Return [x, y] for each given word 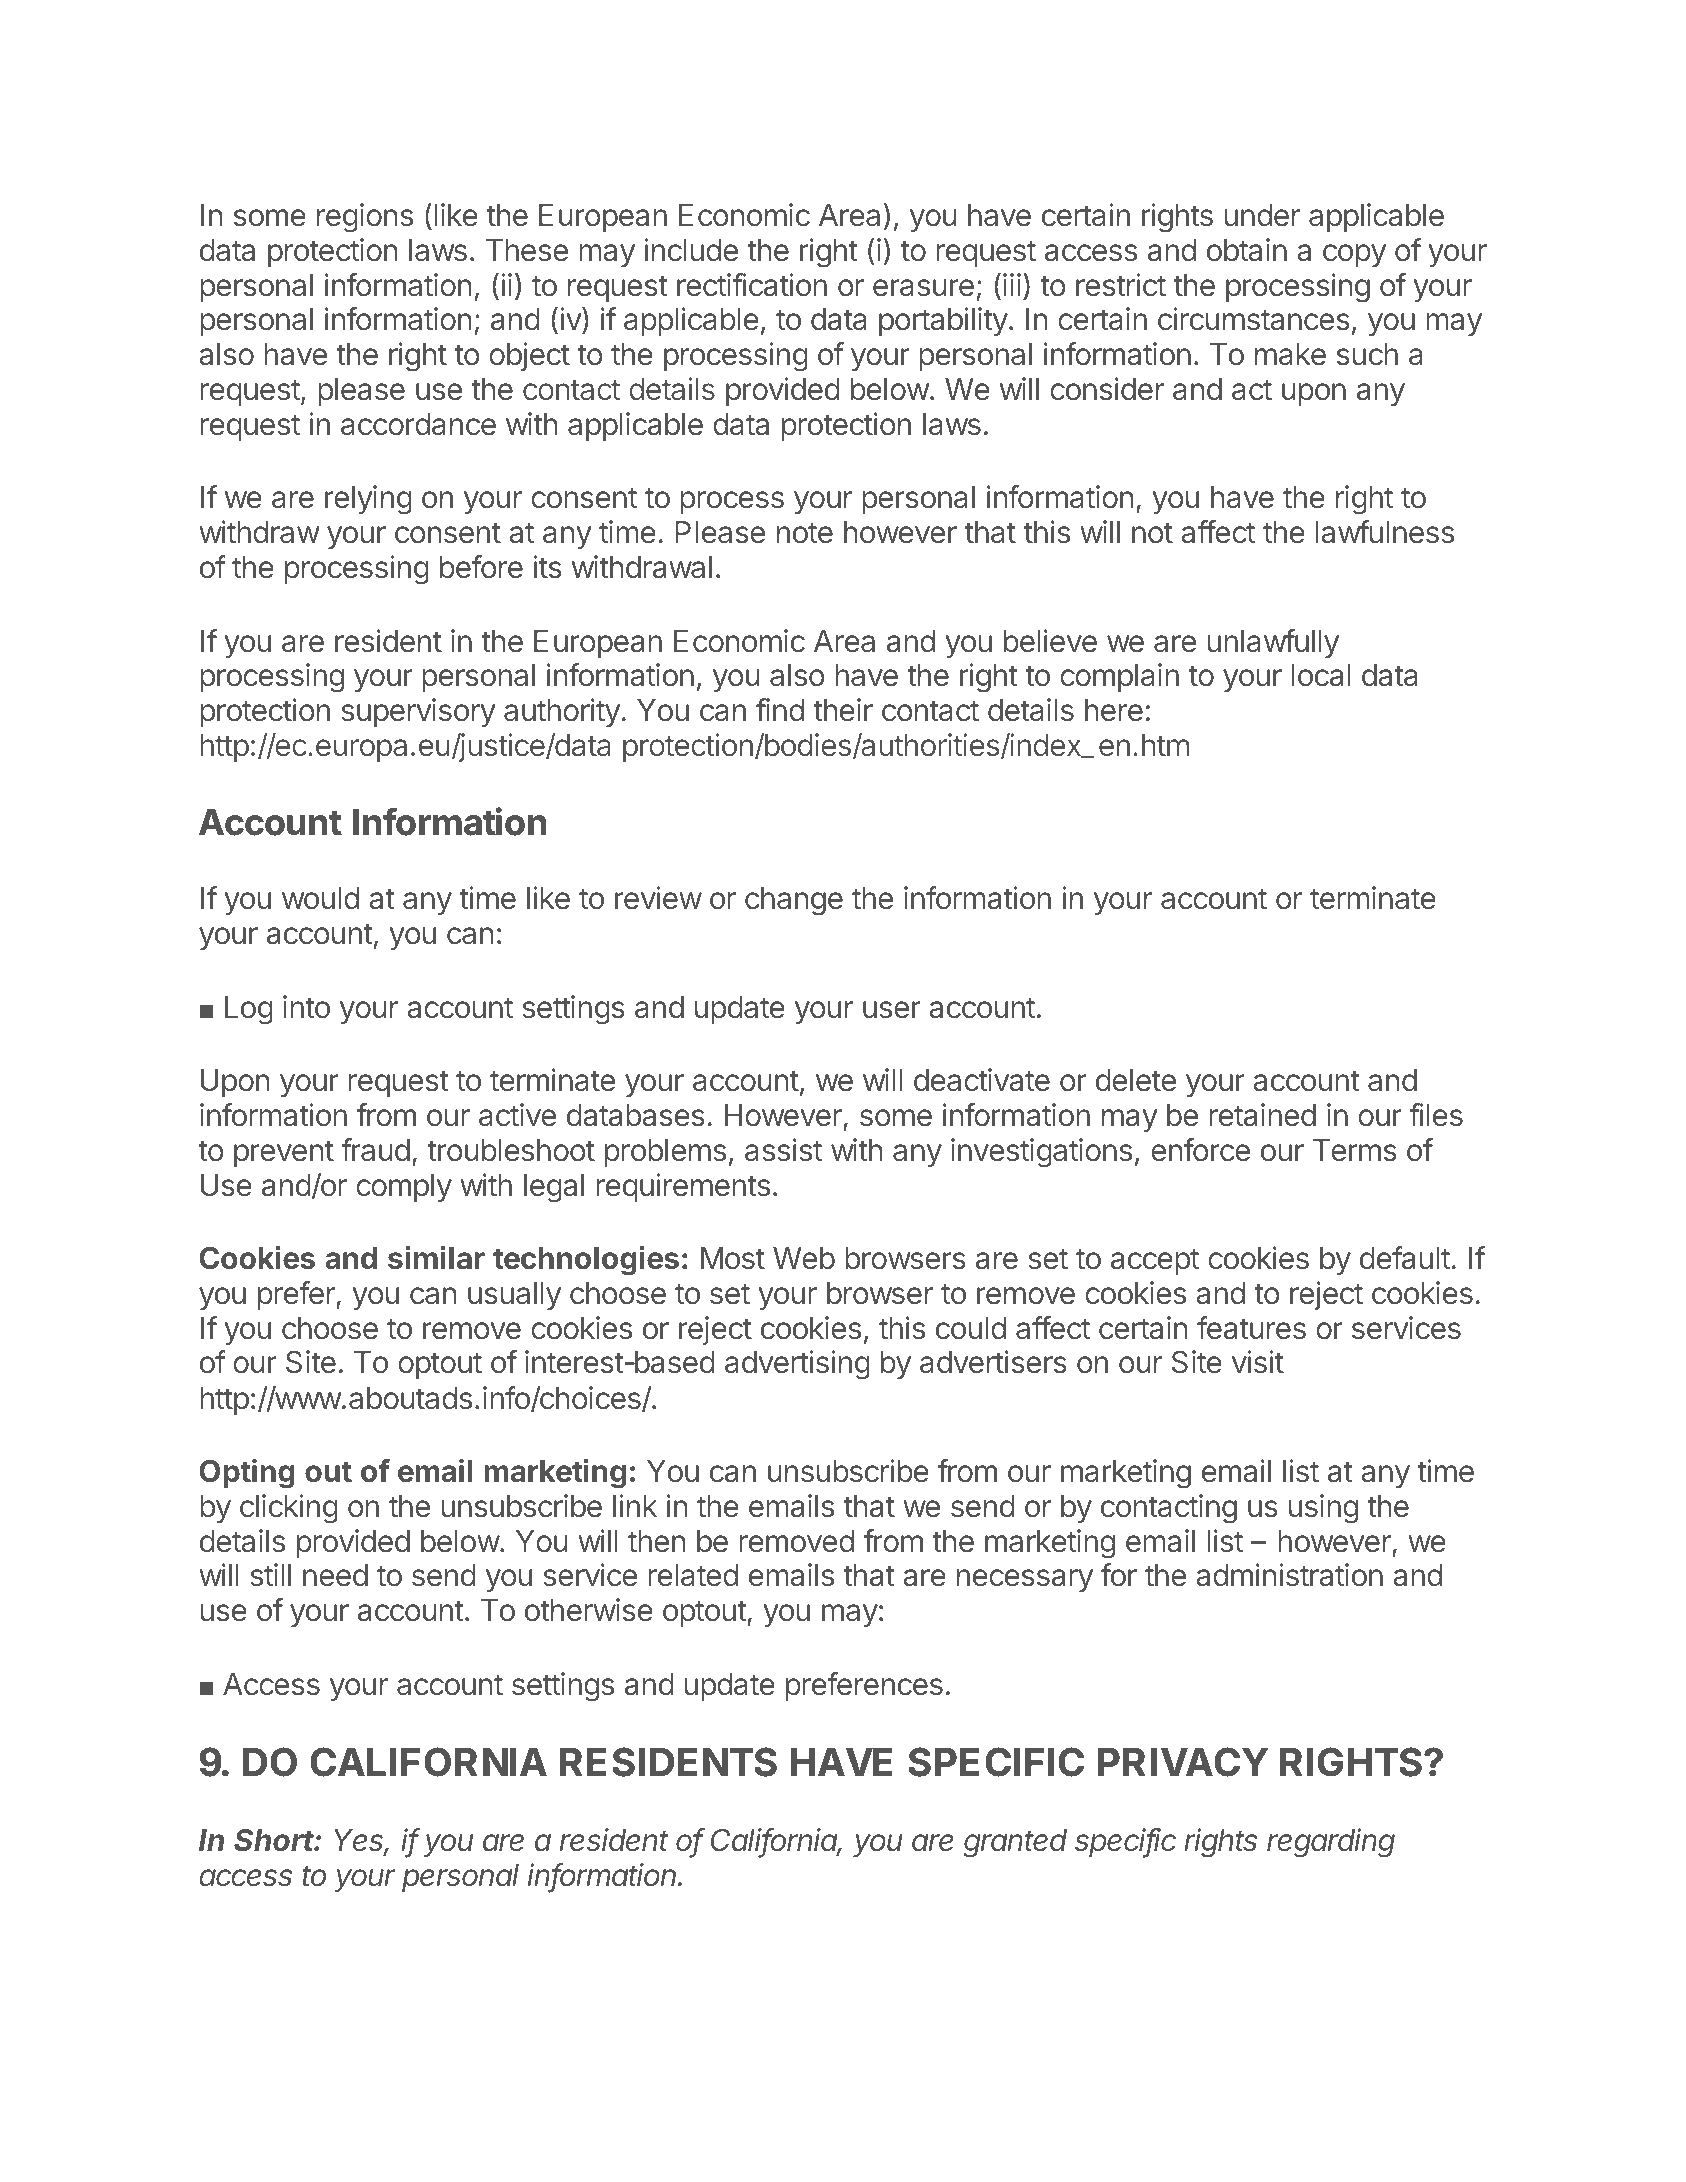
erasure [923, 288]
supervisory [418, 712]
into [306, 1007]
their [843, 710]
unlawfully [1273, 643]
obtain [1247, 250]
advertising [797, 1365]
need [335, 1575]
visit [1258, 1362]
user [892, 1010]
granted [1015, 1843]
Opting [247, 1474]
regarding [1331, 1843]
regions [365, 218]
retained [1262, 1115]
